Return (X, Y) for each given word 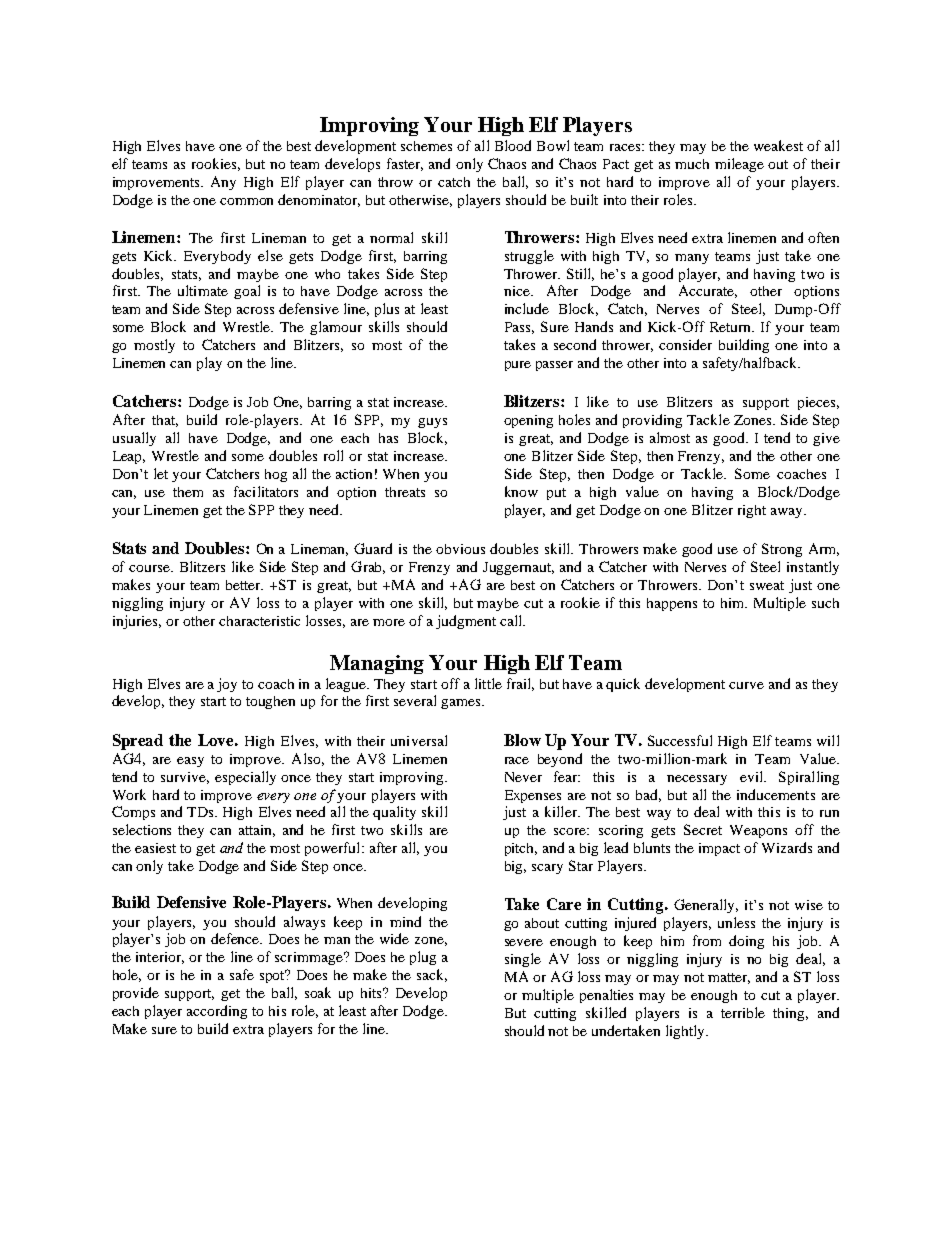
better (244, 585)
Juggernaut (518, 568)
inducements (776, 794)
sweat (767, 585)
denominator (319, 200)
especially (245, 778)
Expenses (533, 796)
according (217, 1012)
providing (652, 421)
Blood (513, 145)
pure (518, 366)
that (165, 421)
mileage (739, 165)
